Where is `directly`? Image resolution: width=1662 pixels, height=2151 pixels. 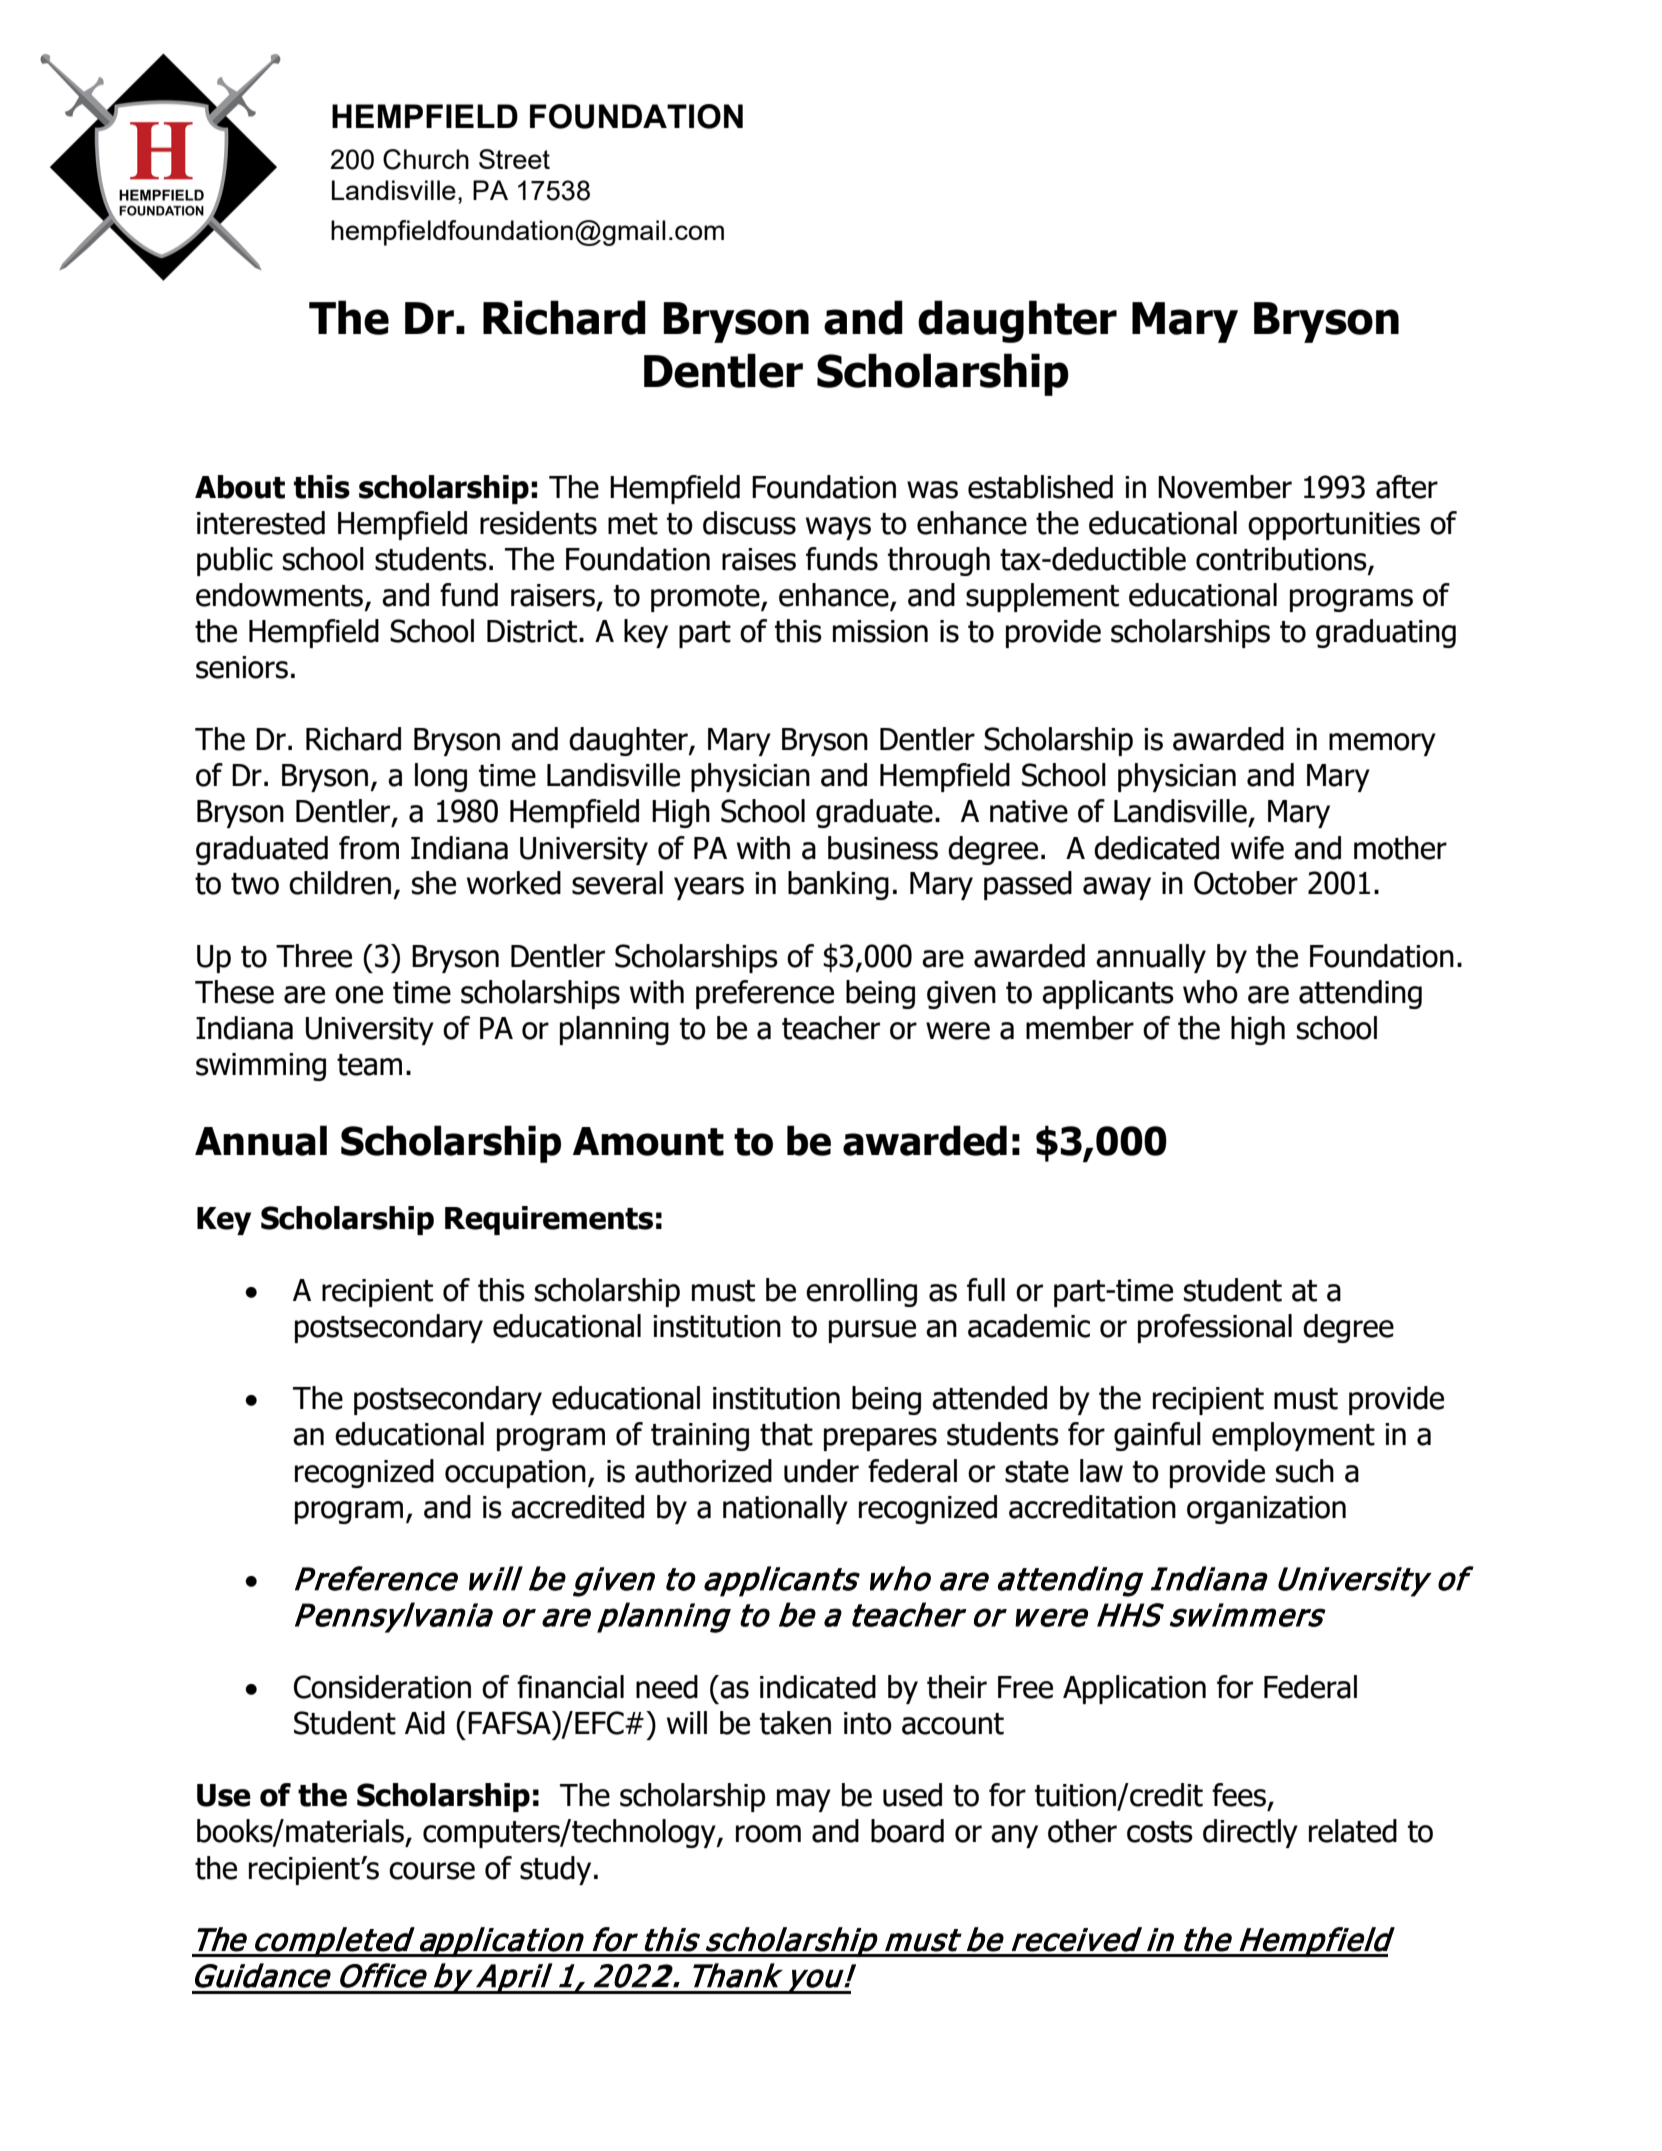 directly is located at coordinates (1250, 1833).
